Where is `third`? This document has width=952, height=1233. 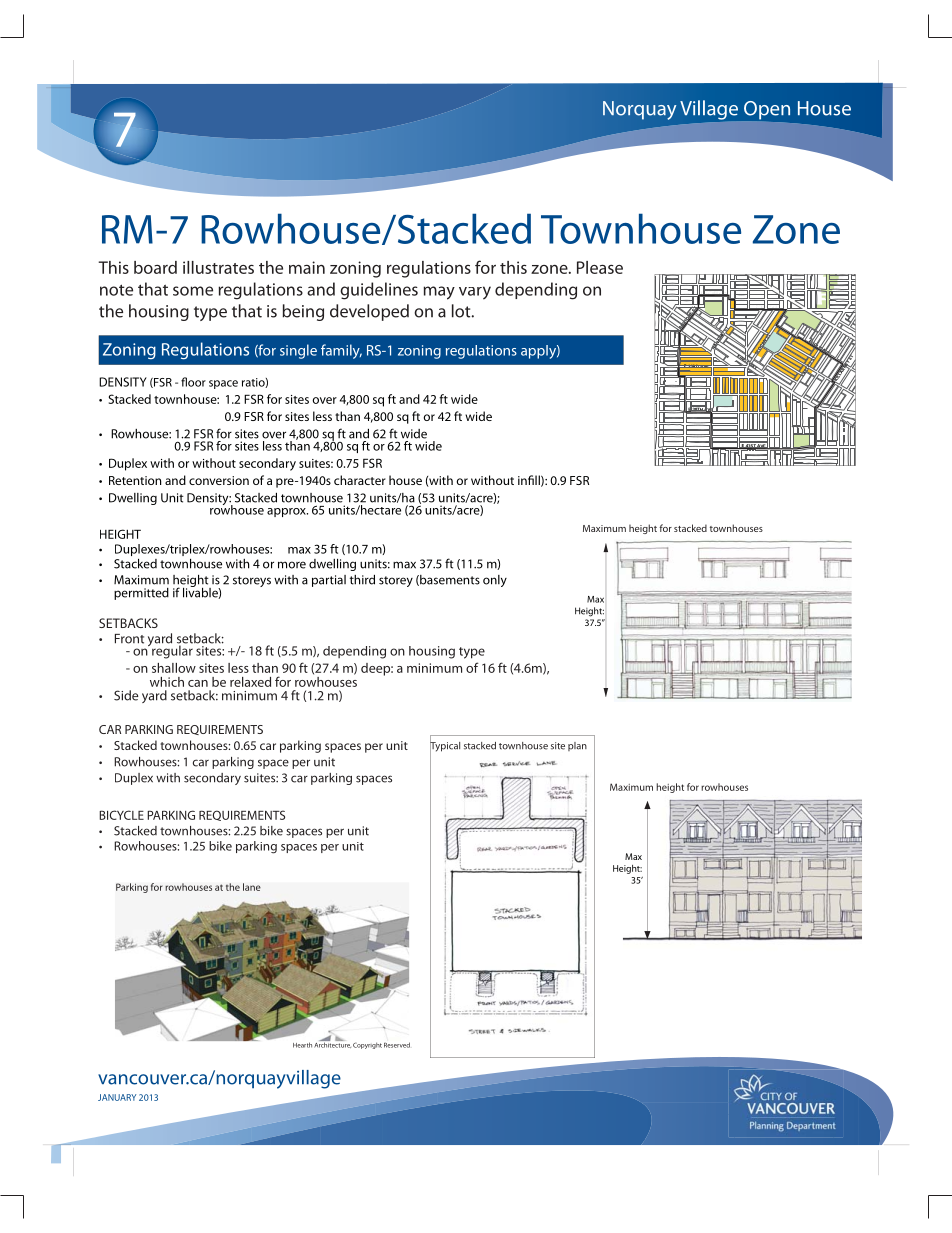
third is located at coordinates (362, 580).
